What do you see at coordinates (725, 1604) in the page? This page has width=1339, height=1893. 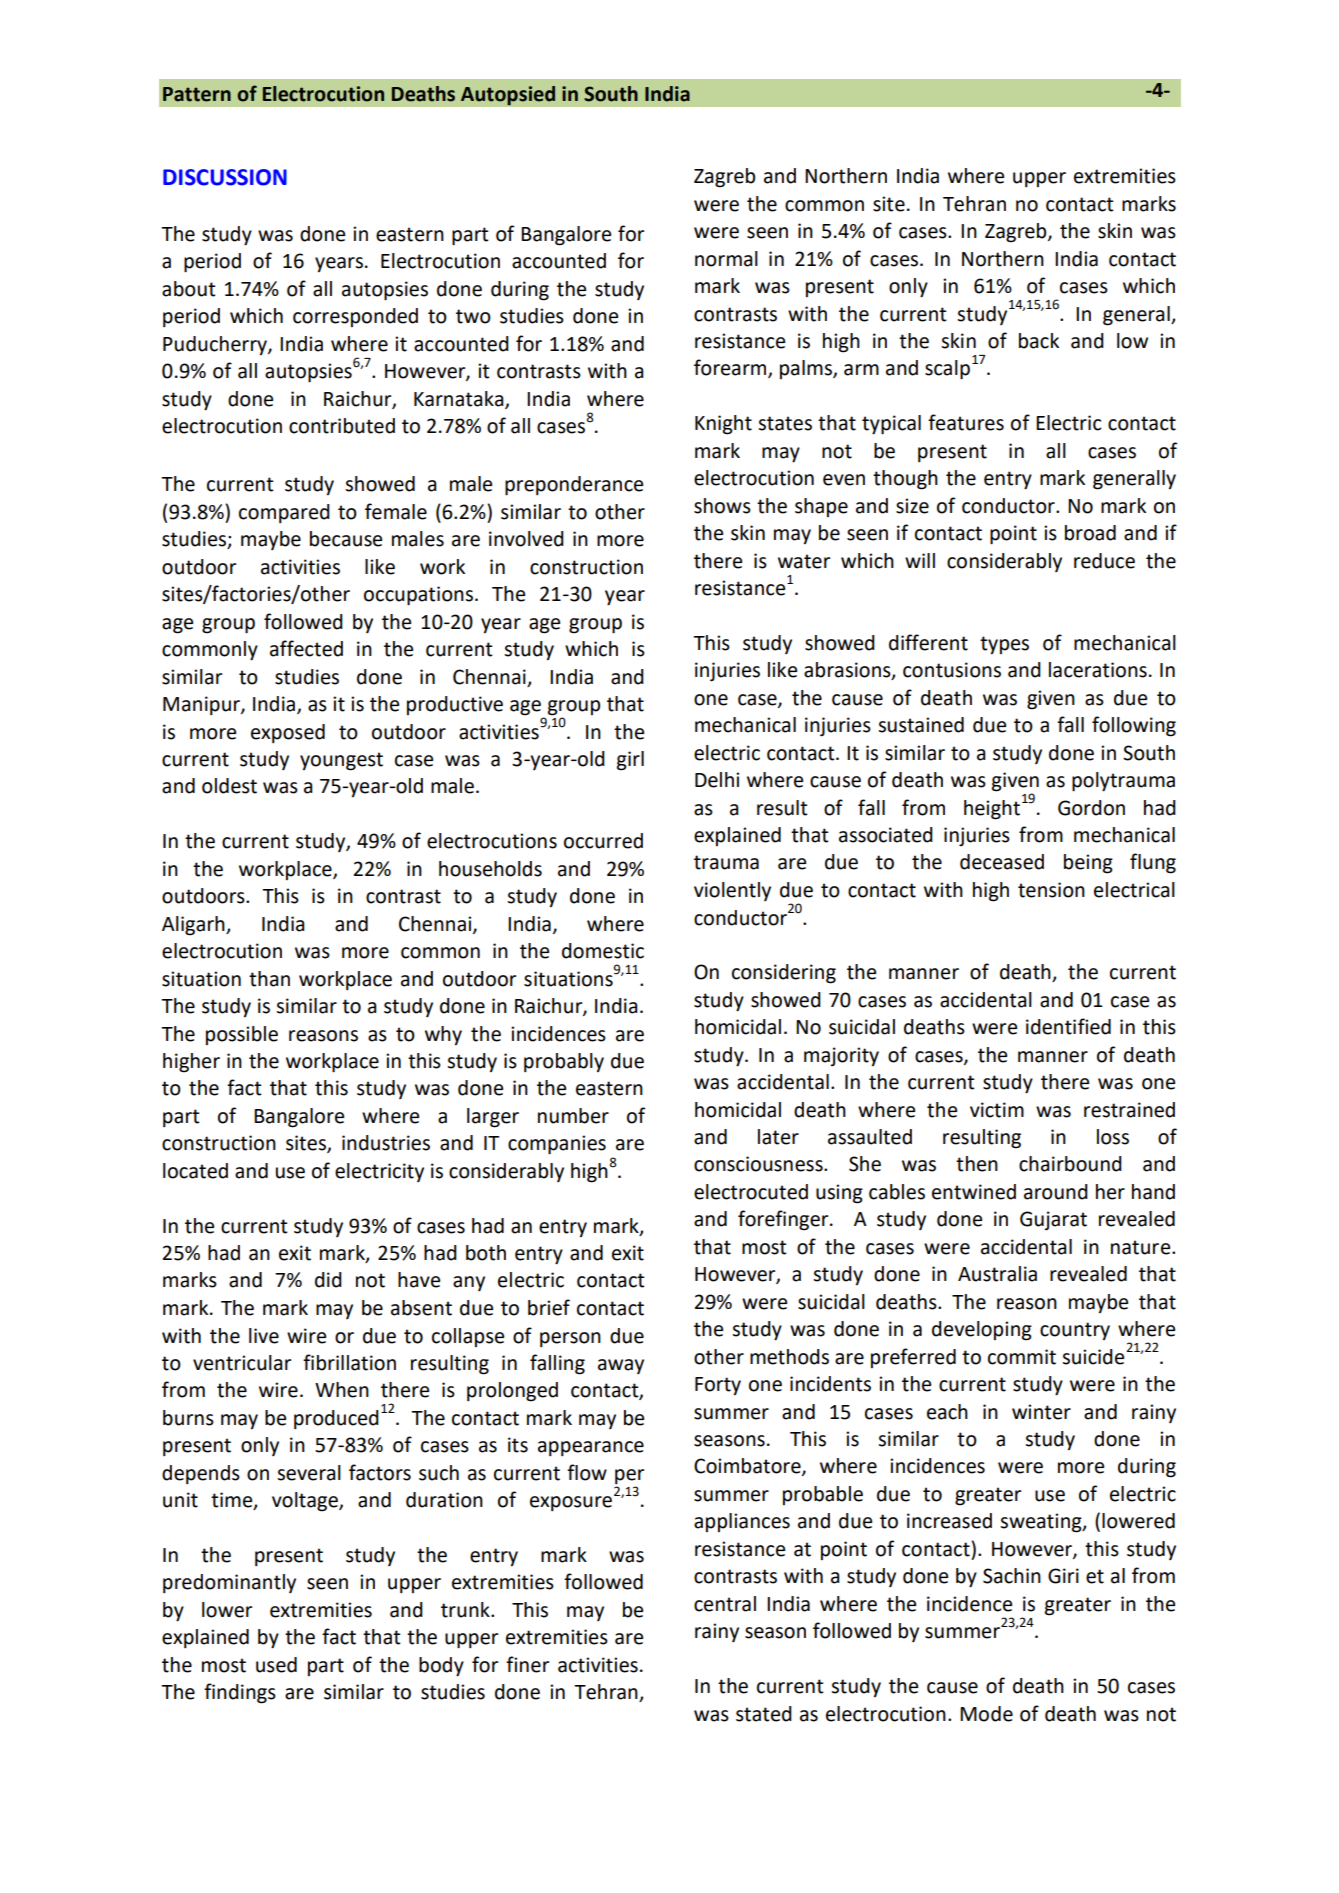 I see `central` at bounding box center [725, 1604].
